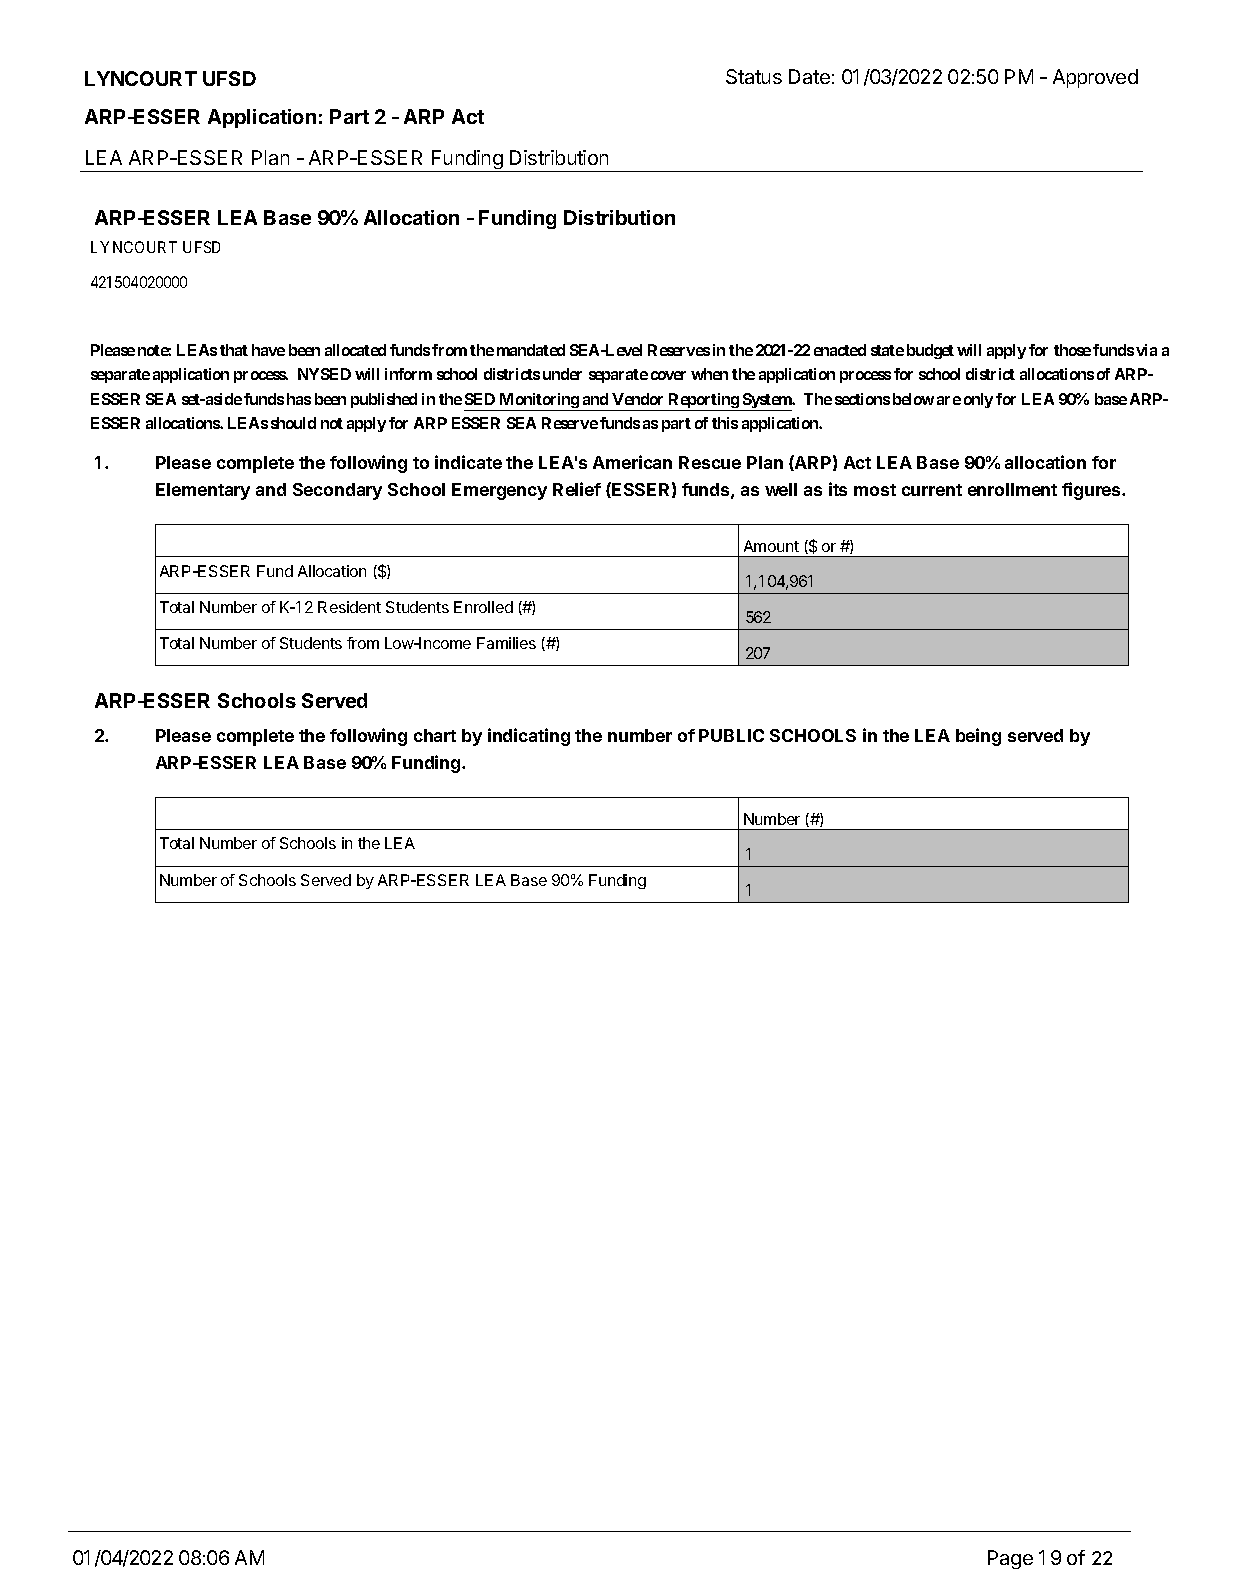  I want to click on Status, so click(754, 76).
